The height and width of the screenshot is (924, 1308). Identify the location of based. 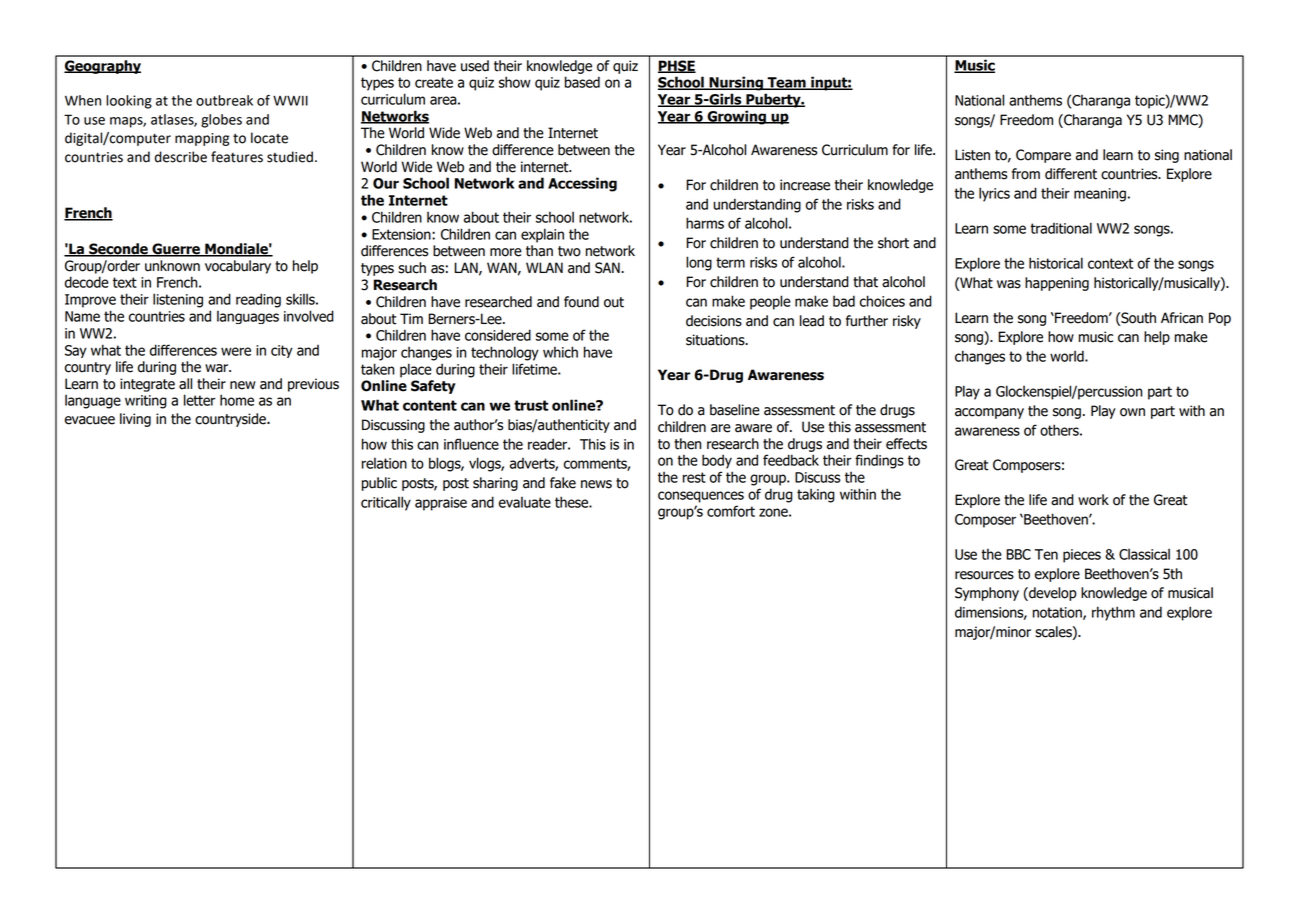
(582, 82).
